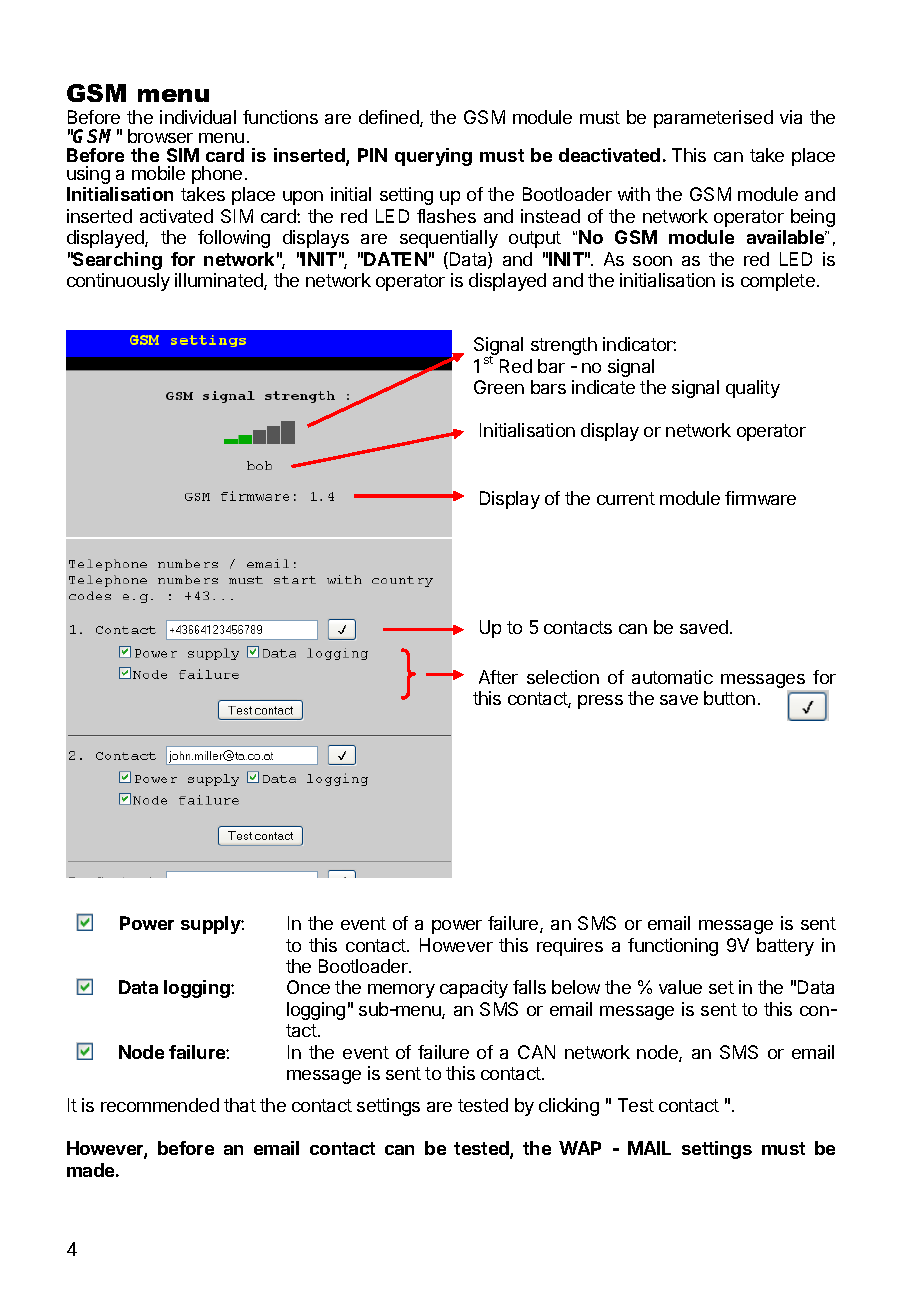  Describe the element at coordinates (498, 677) in the screenshot. I see `After` at that location.
